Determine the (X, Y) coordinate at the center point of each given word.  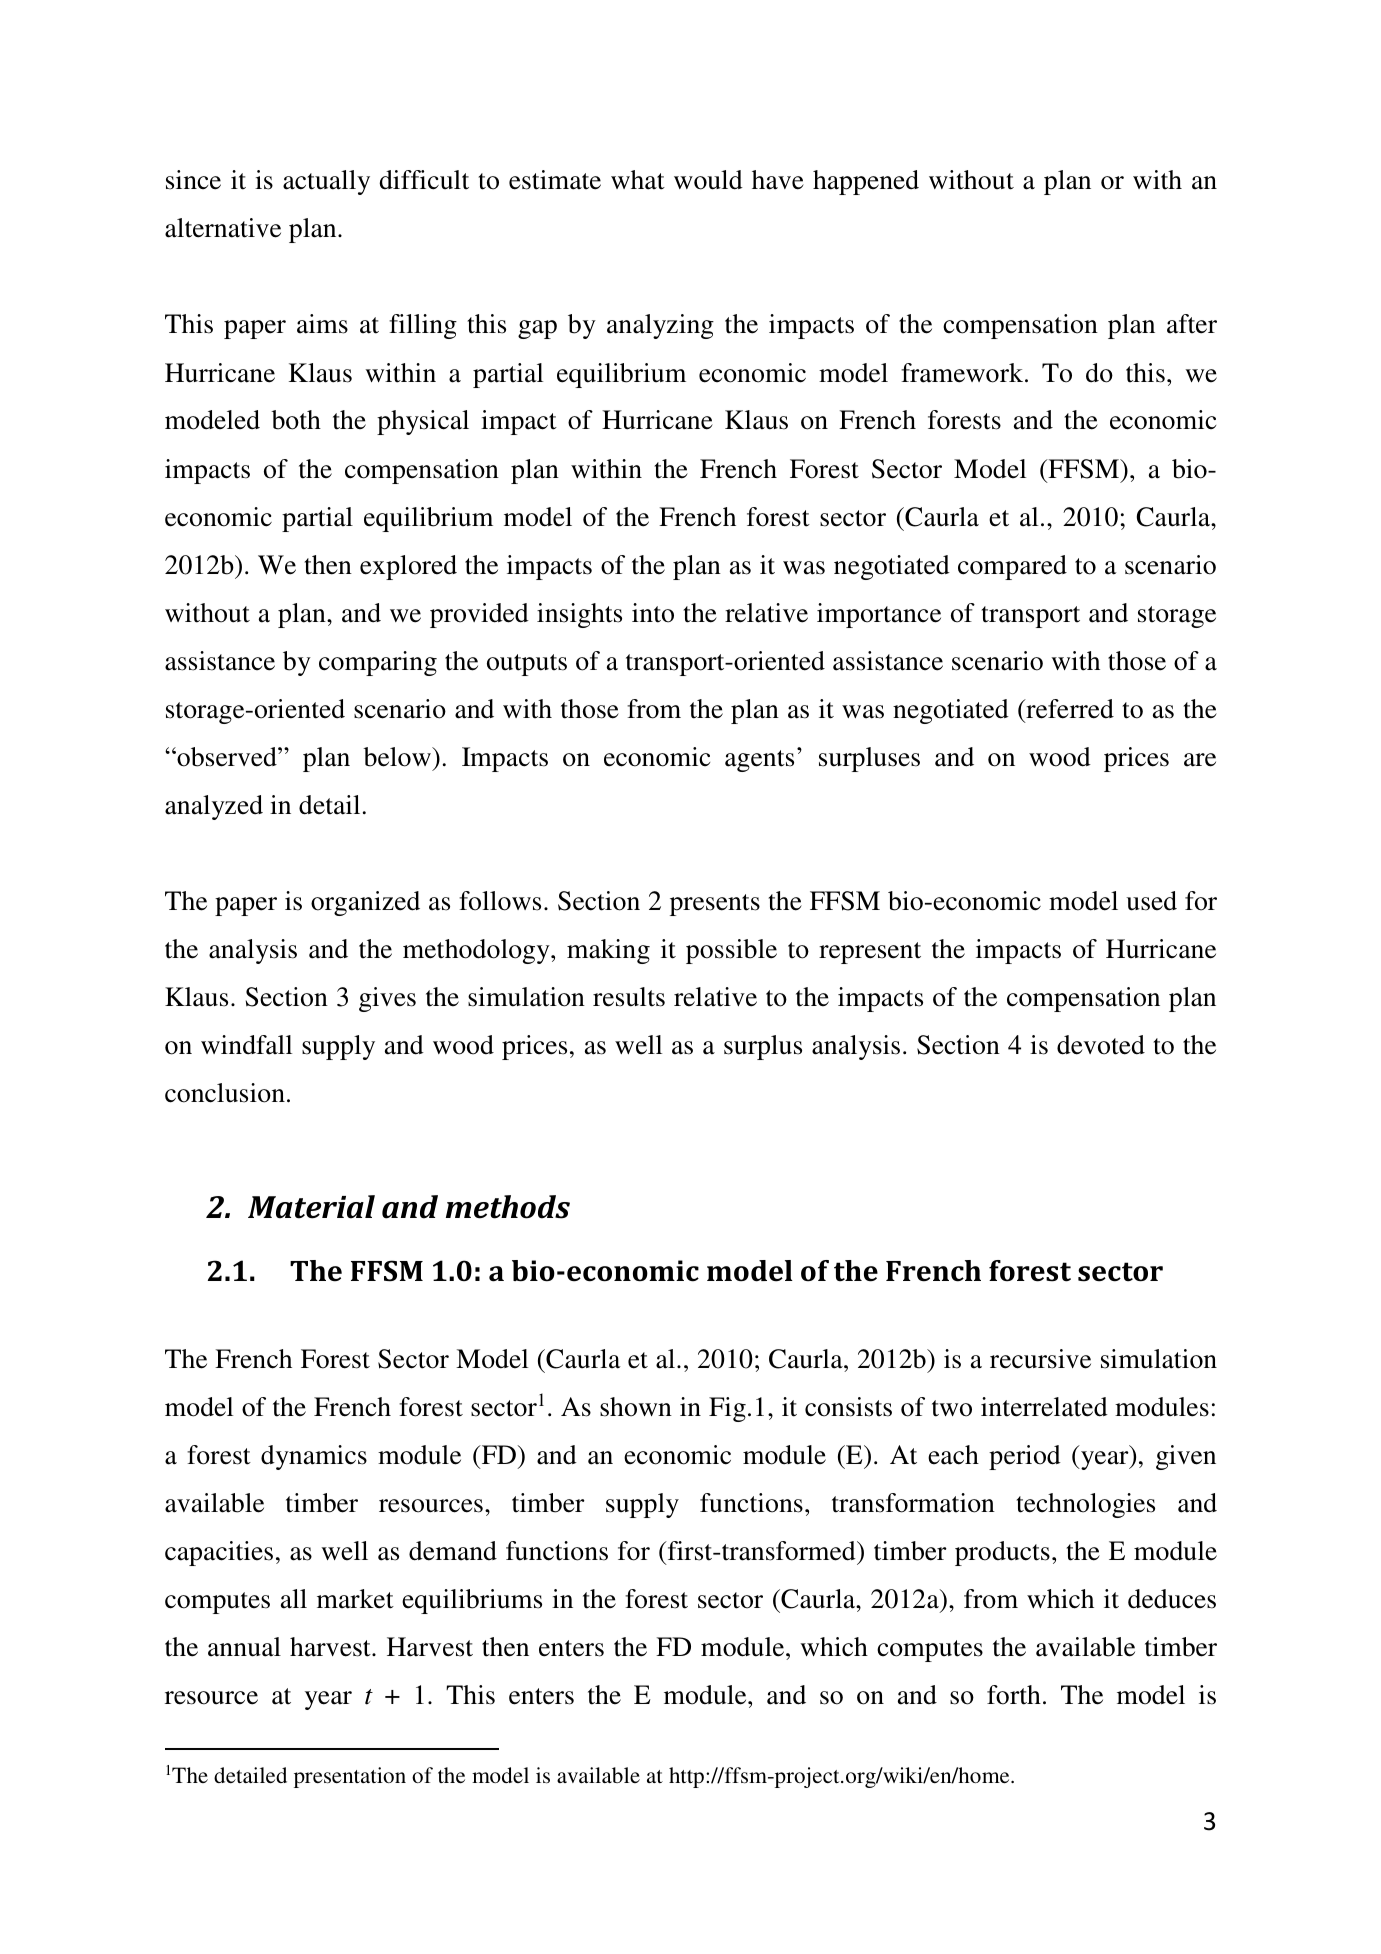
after (1192, 324)
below (398, 757)
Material (311, 1207)
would (708, 180)
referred (1069, 709)
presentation (350, 1777)
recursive (1040, 1359)
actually (326, 182)
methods (508, 1207)
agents (759, 761)
